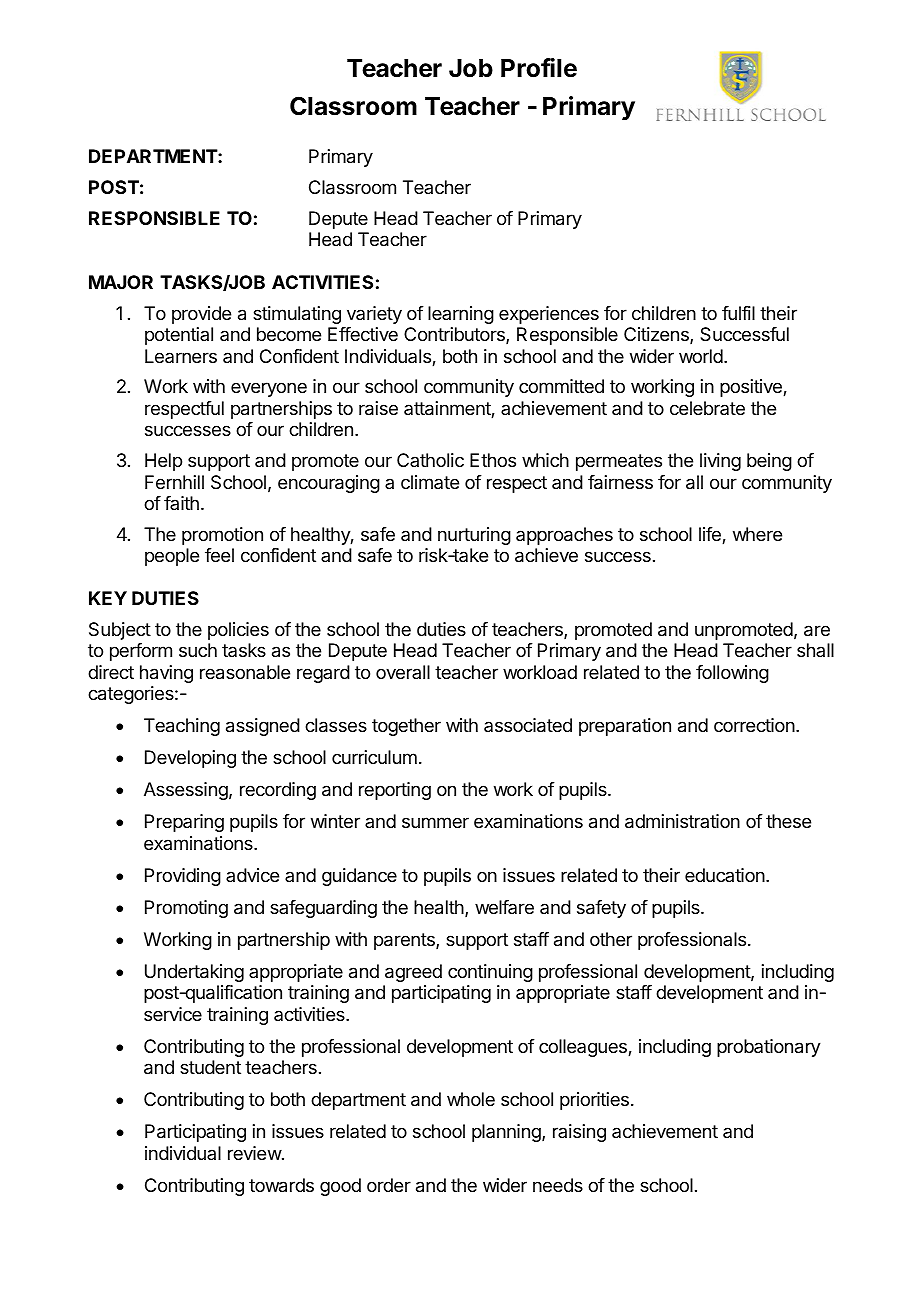 The height and width of the page is (1308, 924). What do you see at coordinates (255, 1153) in the page?
I see `review` at bounding box center [255, 1153].
